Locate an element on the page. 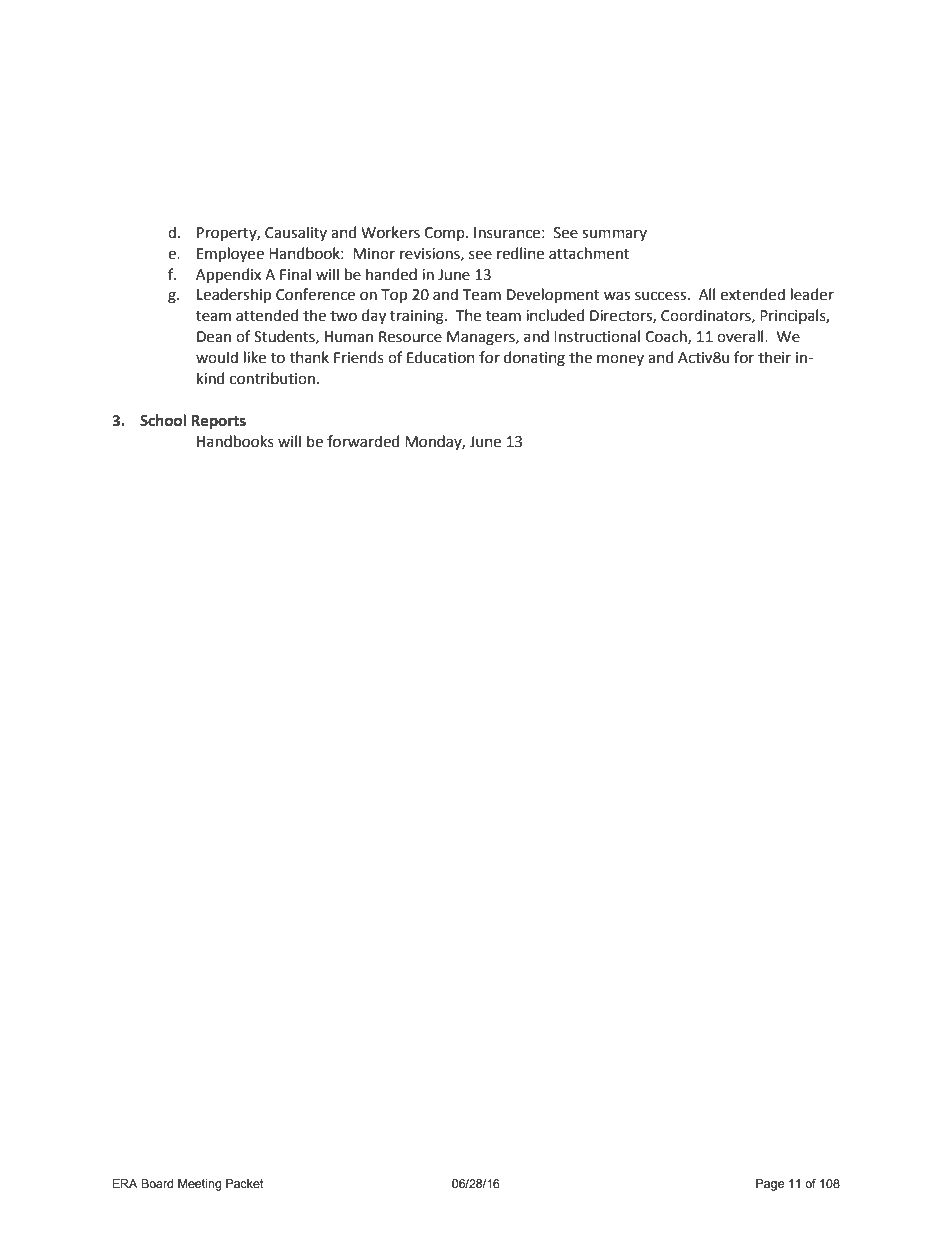  Employee is located at coordinates (230, 254).
